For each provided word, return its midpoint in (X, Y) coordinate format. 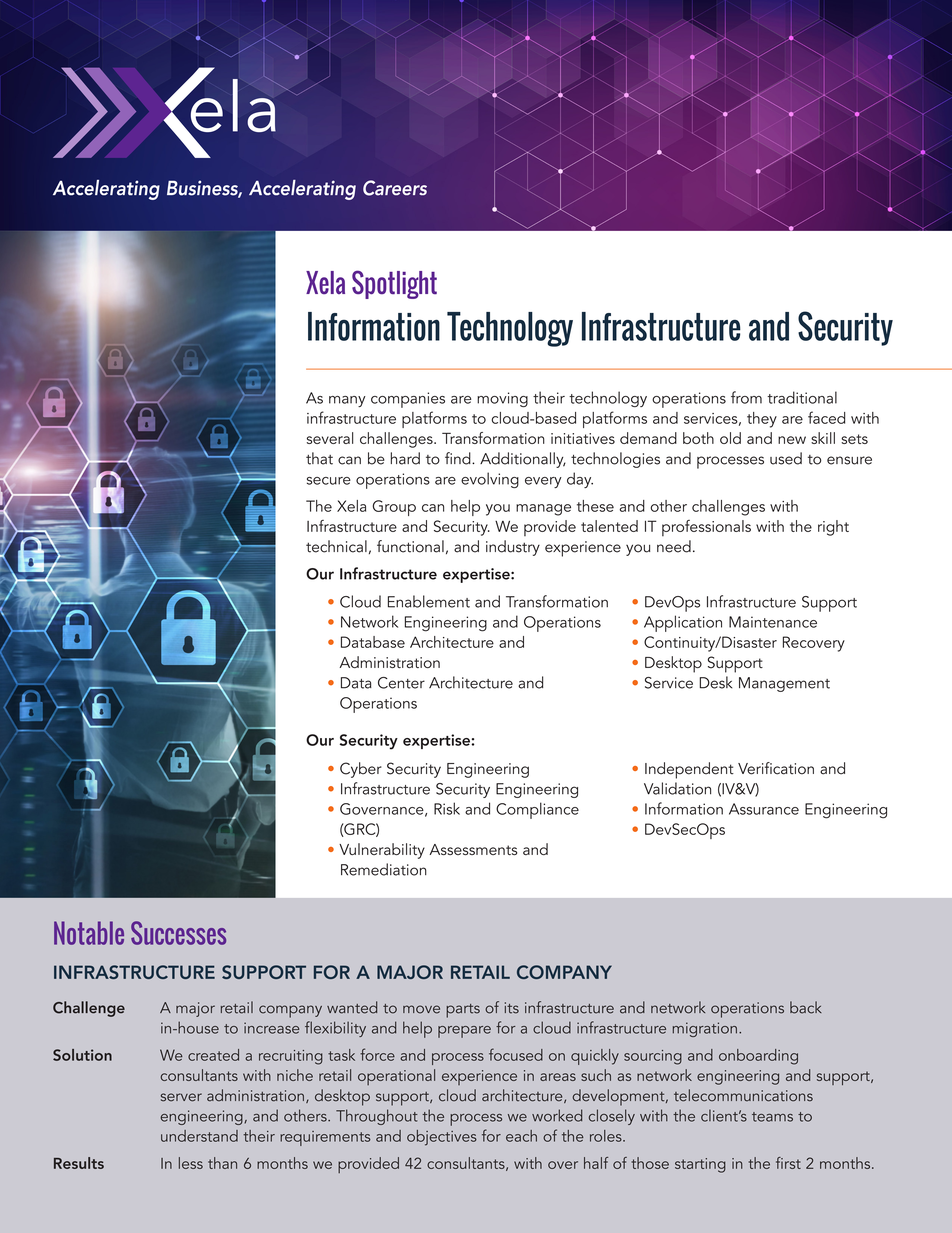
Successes (178, 933)
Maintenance (773, 622)
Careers (395, 188)
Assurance (764, 809)
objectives (442, 1138)
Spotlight (394, 284)
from (746, 397)
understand (199, 1136)
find (459, 458)
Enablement (429, 601)
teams (772, 1117)
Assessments (473, 849)
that (319, 458)
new (792, 440)
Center (401, 683)
